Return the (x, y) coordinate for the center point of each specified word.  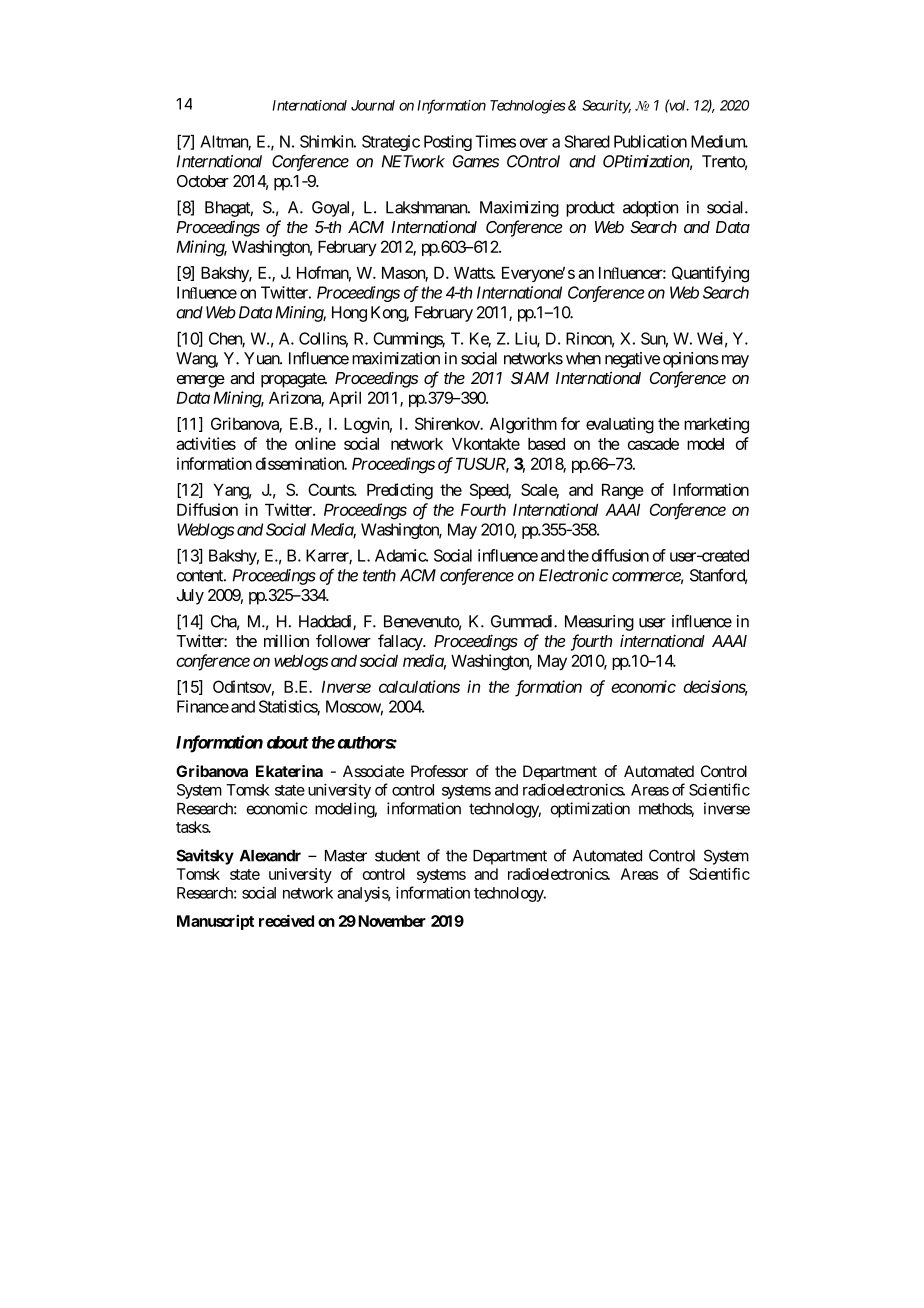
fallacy (401, 642)
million (286, 640)
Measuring (599, 623)
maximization (396, 358)
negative (632, 360)
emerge (201, 381)
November (392, 921)
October (203, 181)
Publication (650, 141)
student (397, 856)
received (286, 920)
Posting (448, 143)
